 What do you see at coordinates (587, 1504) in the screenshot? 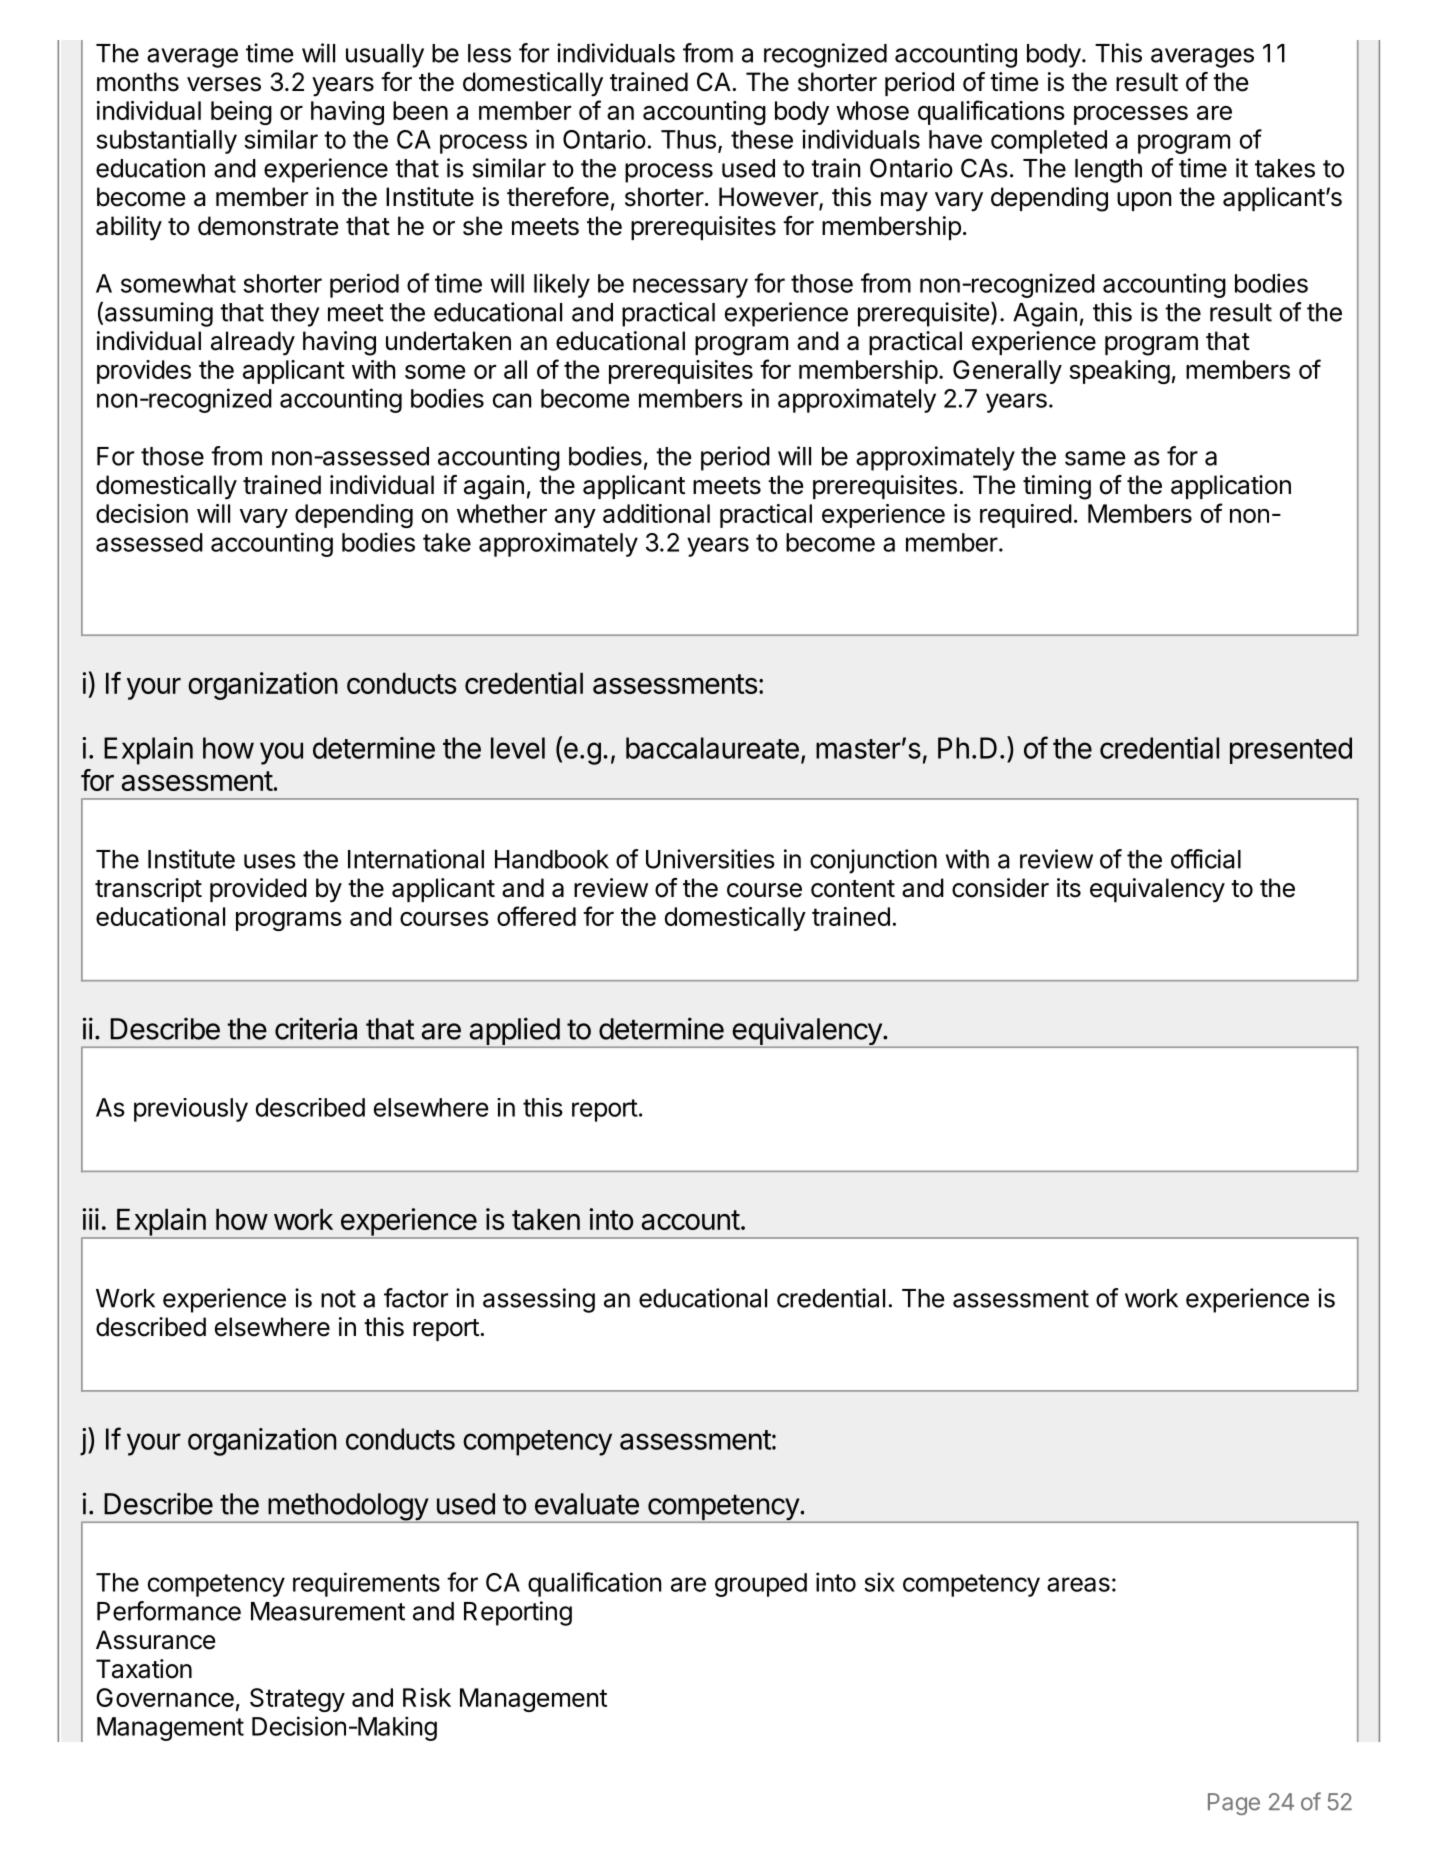
I see `evaluate` at bounding box center [587, 1504].
